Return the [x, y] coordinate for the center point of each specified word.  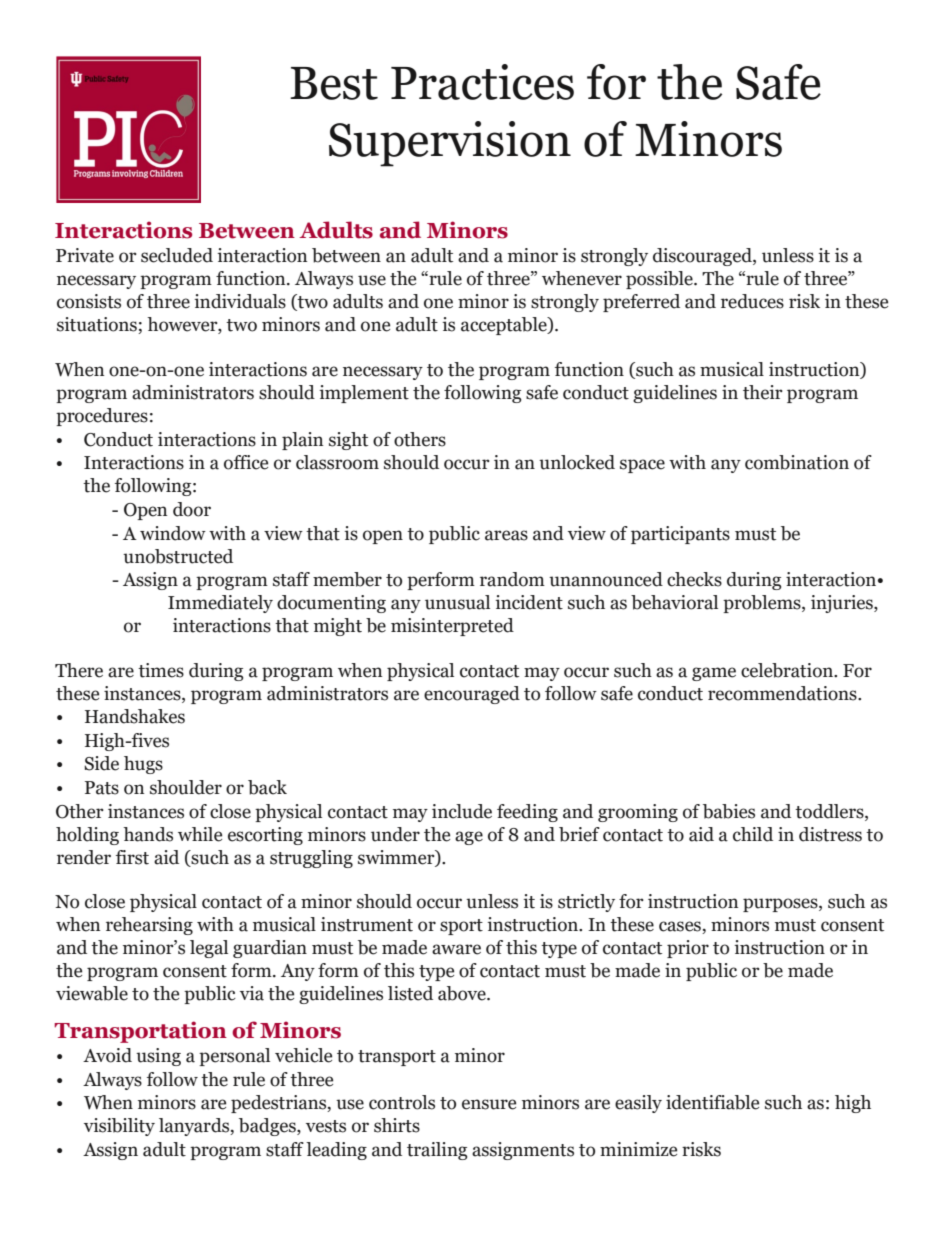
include [462, 811]
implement [364, 394]
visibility [119, 1127]
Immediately [220, 604]
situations [98, 325]
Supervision [450, 144]
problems [763, 604]
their [763, 392]
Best [334, 83]
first [132, 857]
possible [660, 280]
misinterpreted [452, 627]
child [753, 834]
